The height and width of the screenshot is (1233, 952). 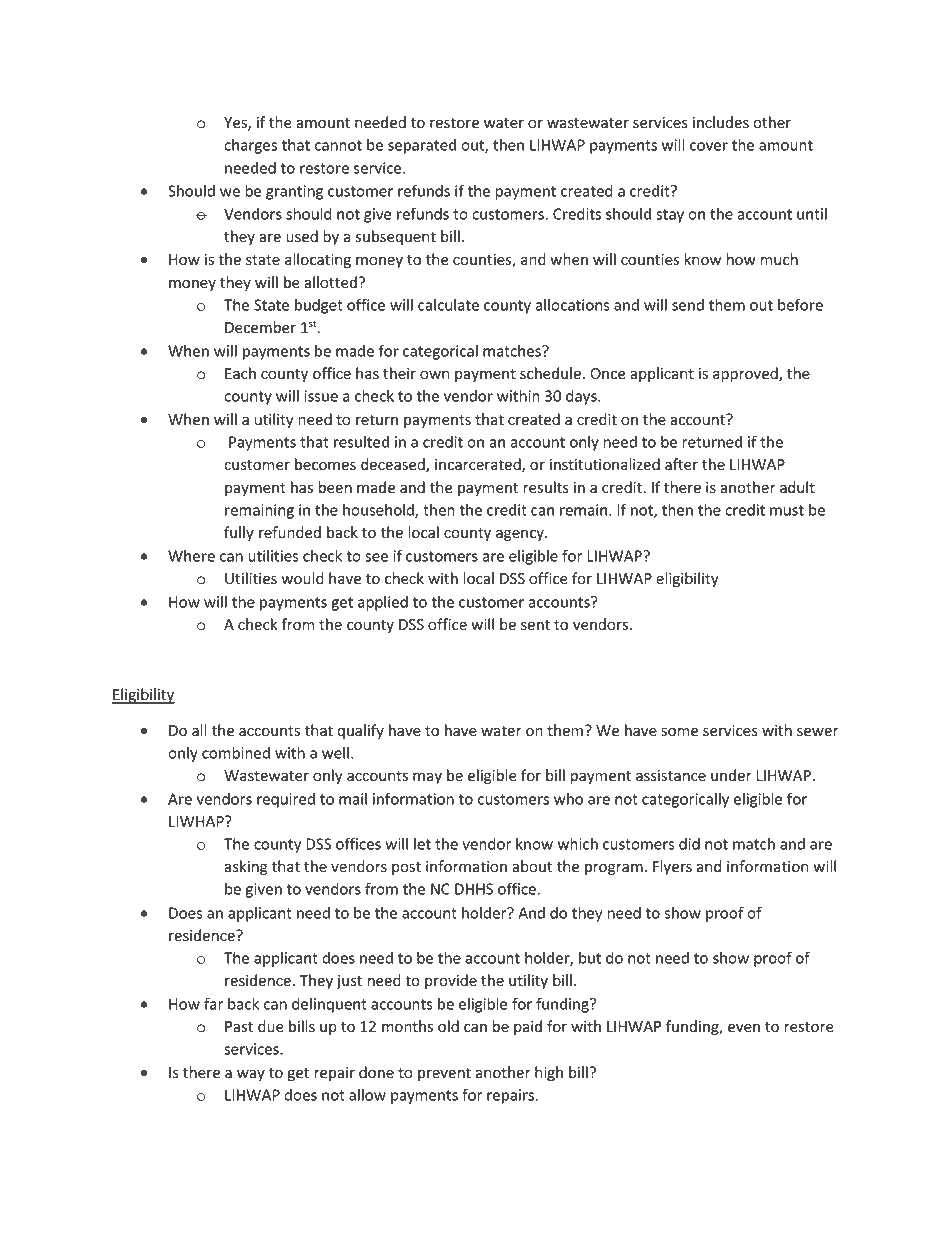 I want to click on charges, so click(x=250, y=146).
